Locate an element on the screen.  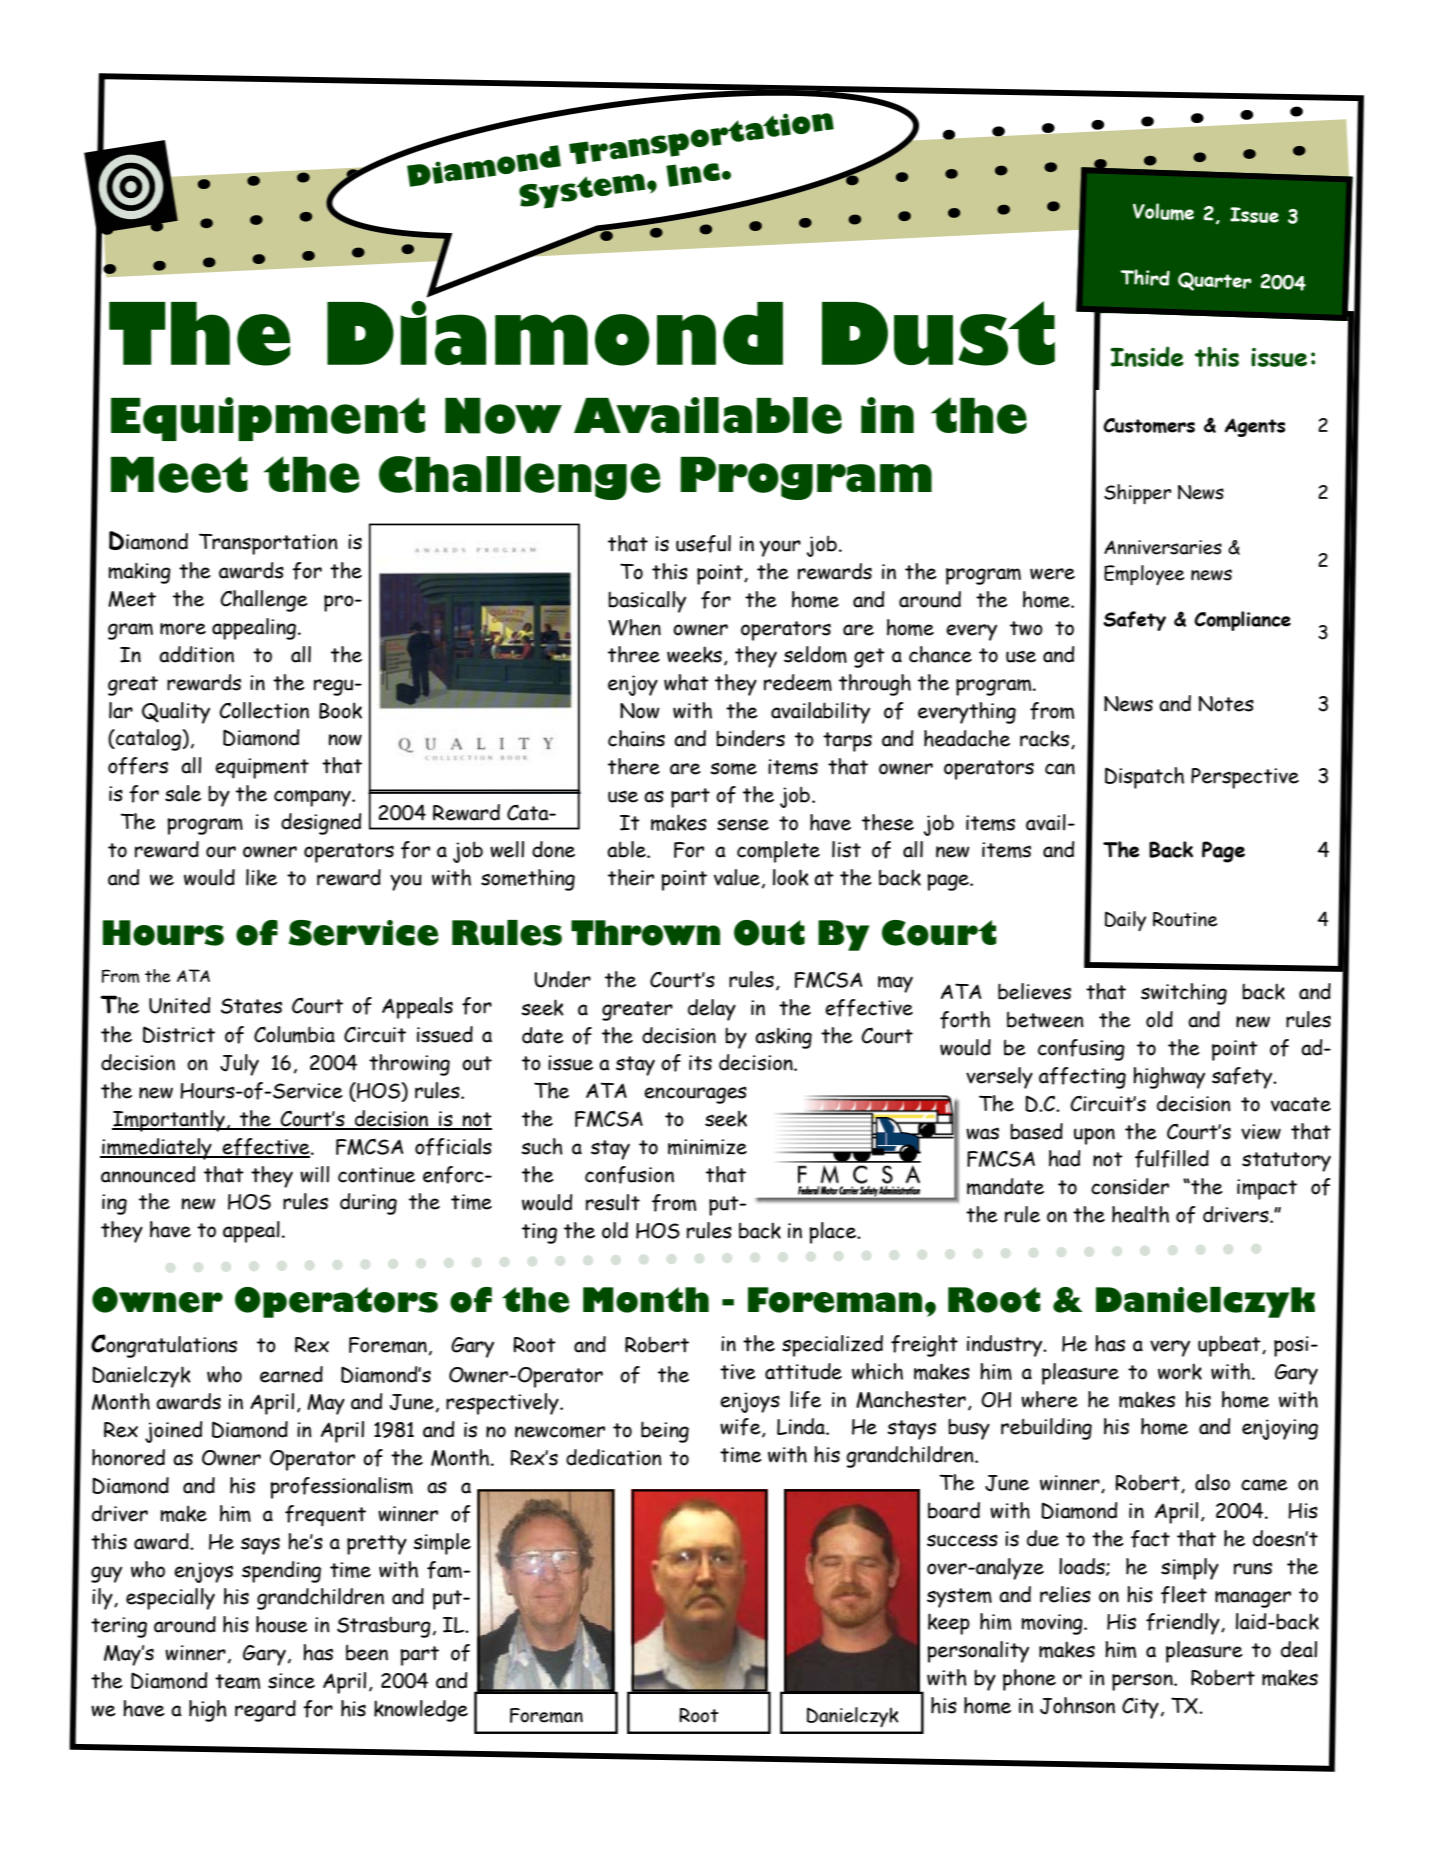
switching is located at coordinates (1184, 994).
